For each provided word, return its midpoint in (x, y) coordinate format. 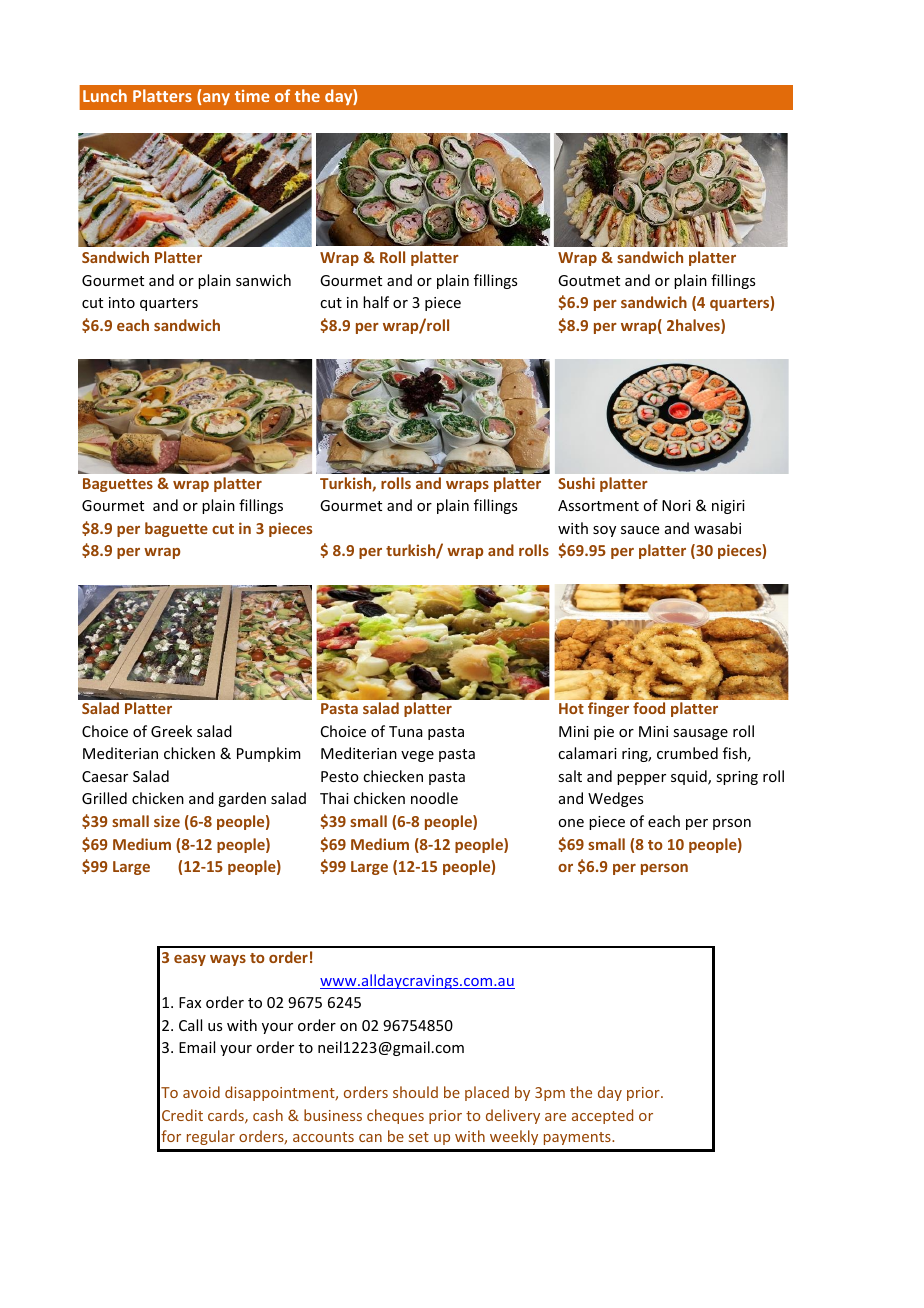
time (252, 96)
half (376, 302)
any (216, 99)
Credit (182, 1115)
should (415, 1092)
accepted (602, 1116)
